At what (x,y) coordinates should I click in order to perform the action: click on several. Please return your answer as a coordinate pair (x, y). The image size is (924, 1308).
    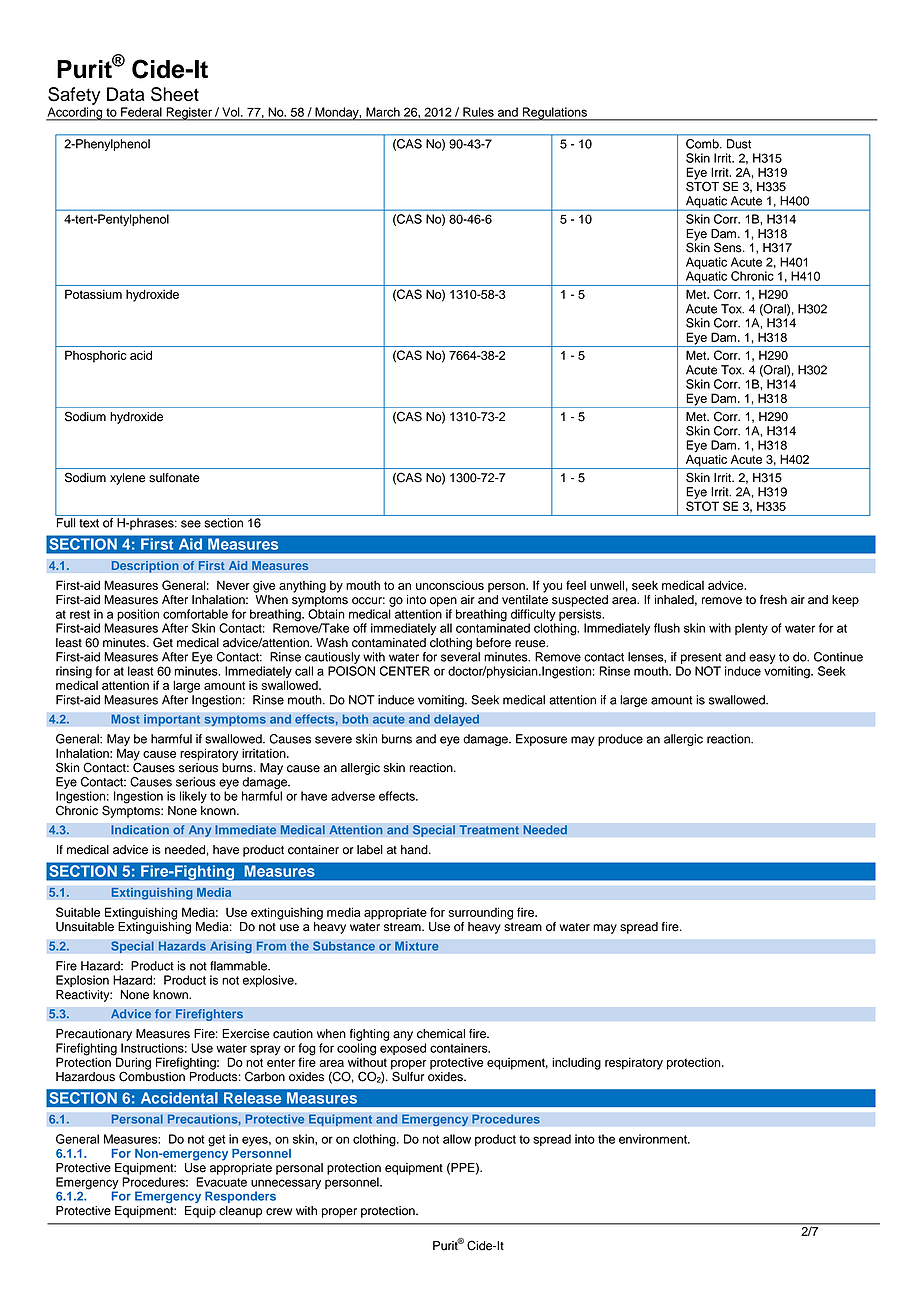
    Looking at the image, I should click on (460, 657).
